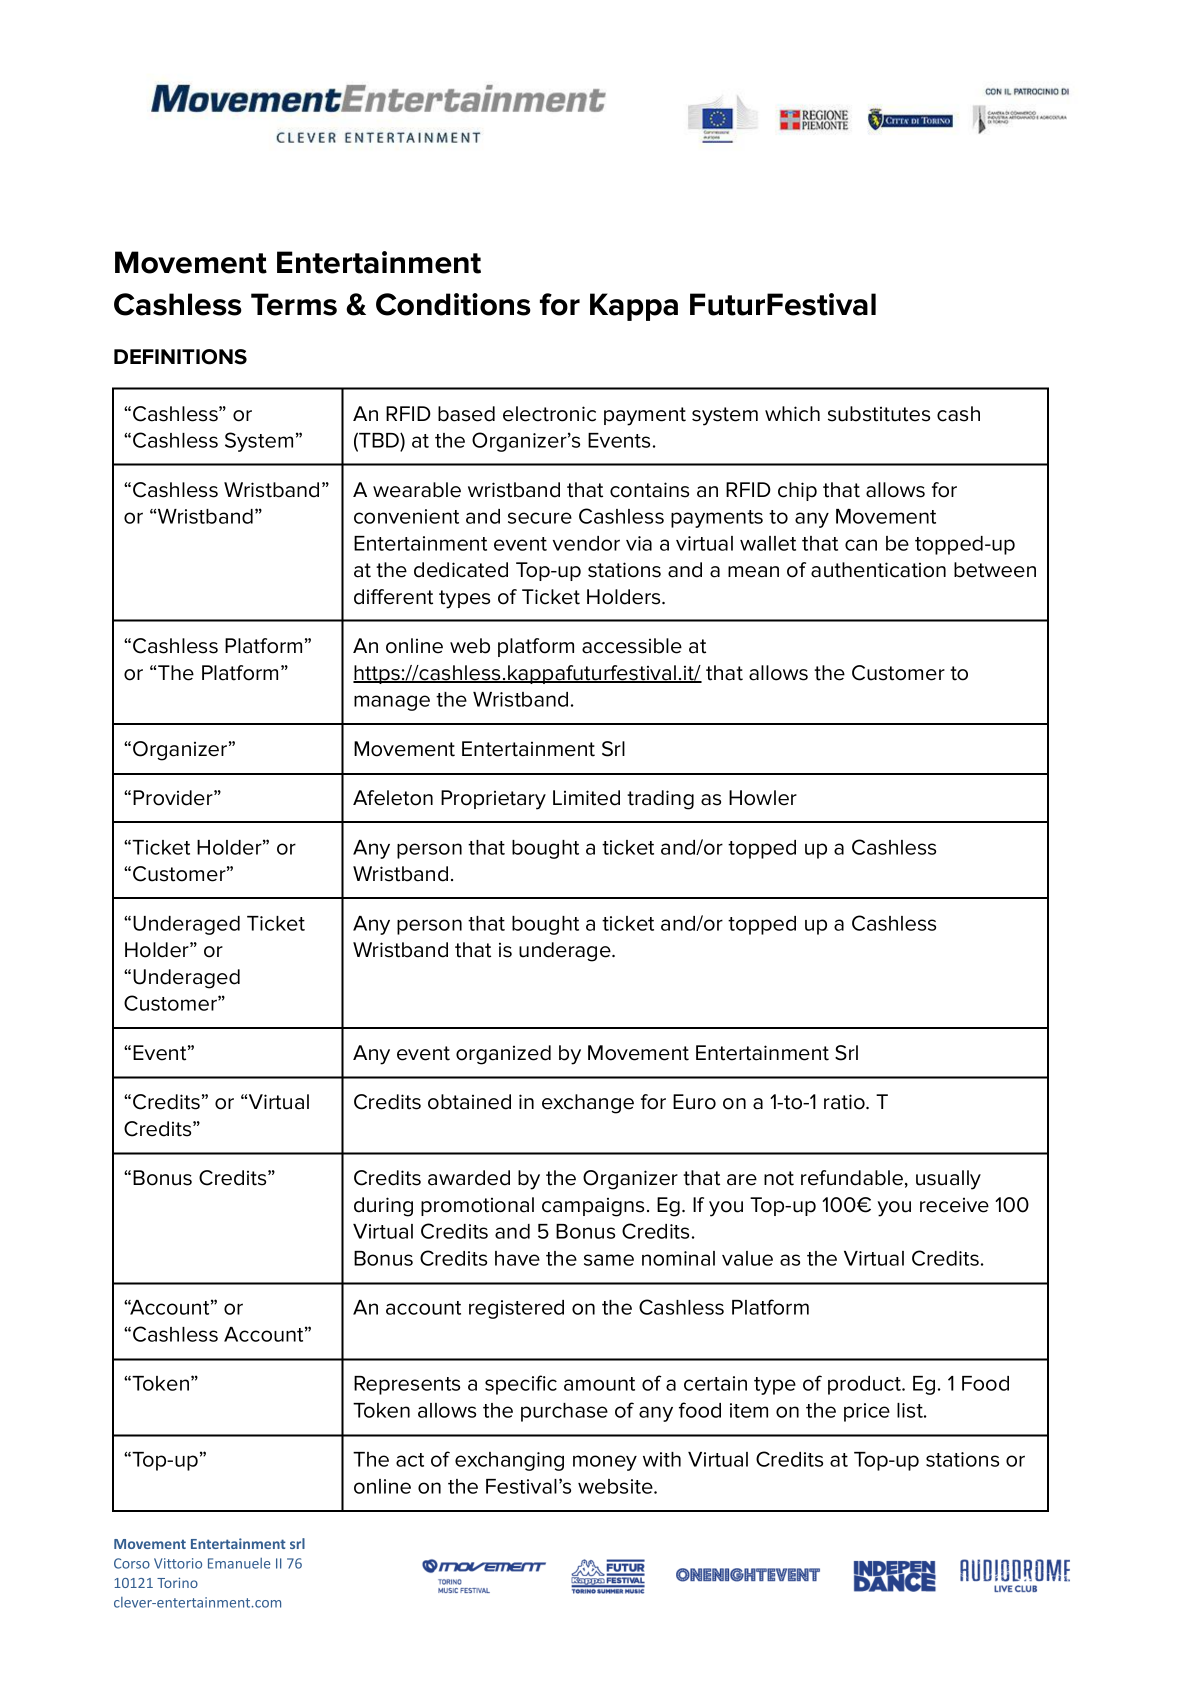  Describe the element at coordinates (845, 1102) in the image. I see `ratio` at that location.
